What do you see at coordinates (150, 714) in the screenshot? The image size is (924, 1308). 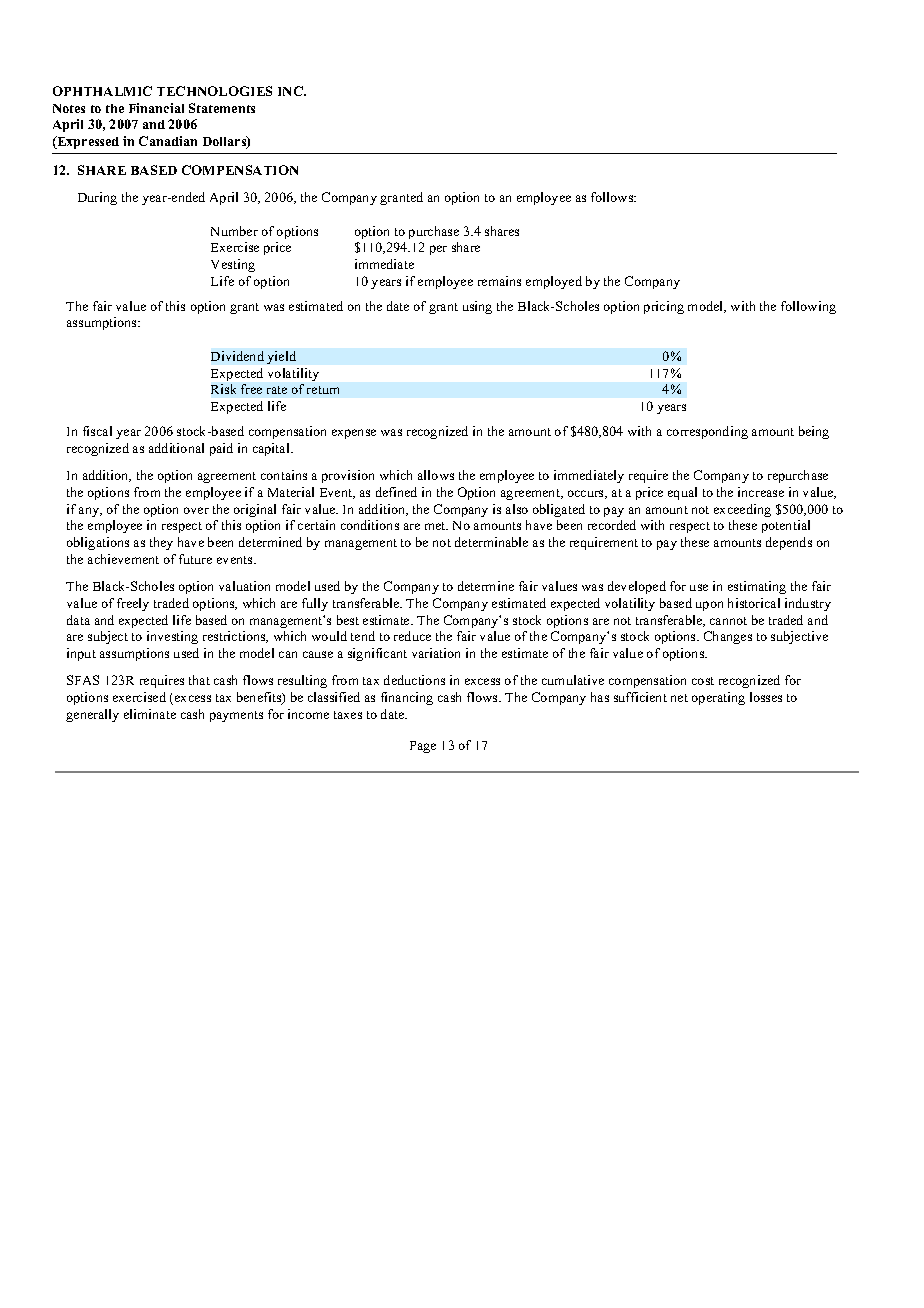 I see `eliminate` at bounding box center [150, 714].
